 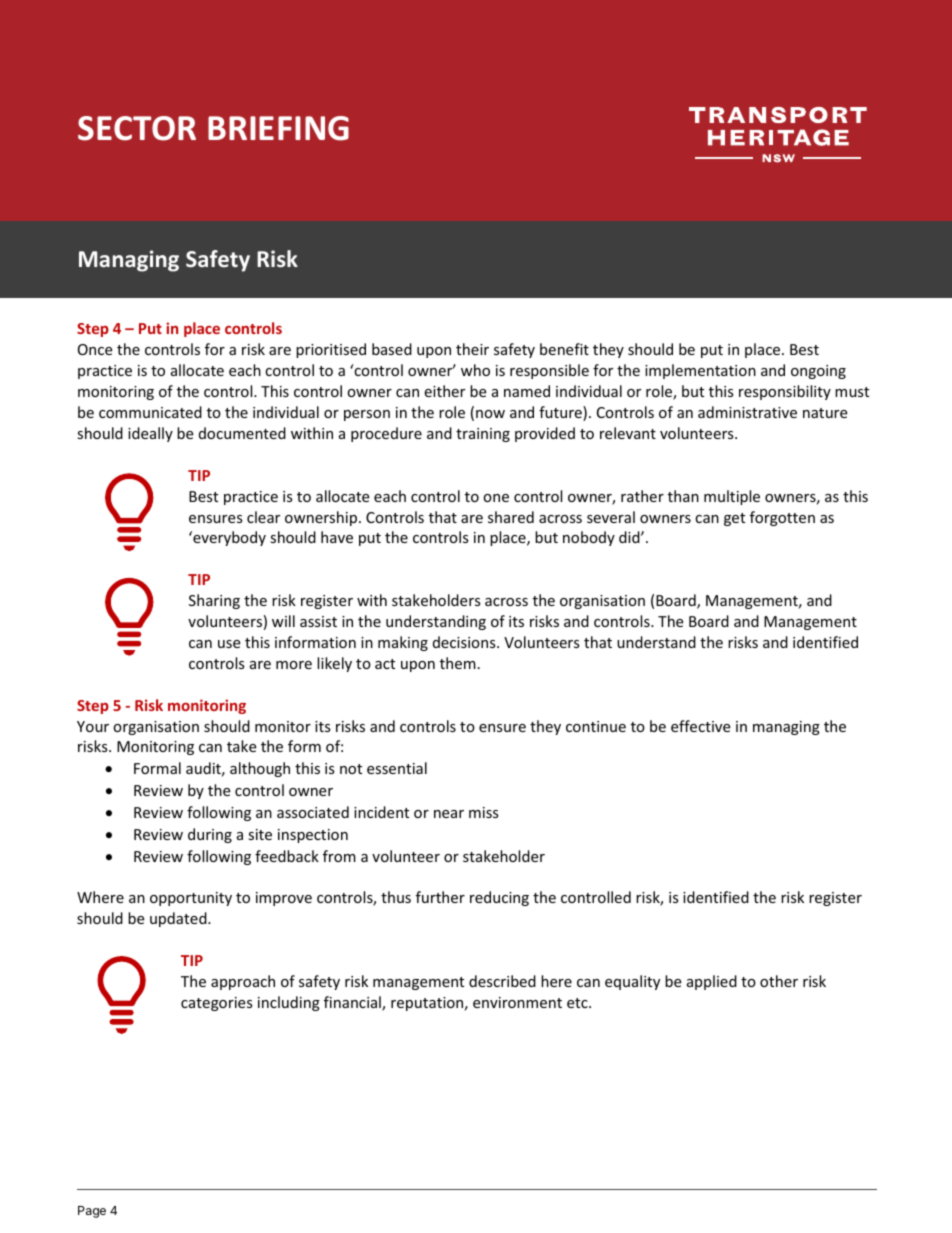 What do you see at coordinates (700, 371) in the image?
I see `implementation` at bounding box center [700, 371].
